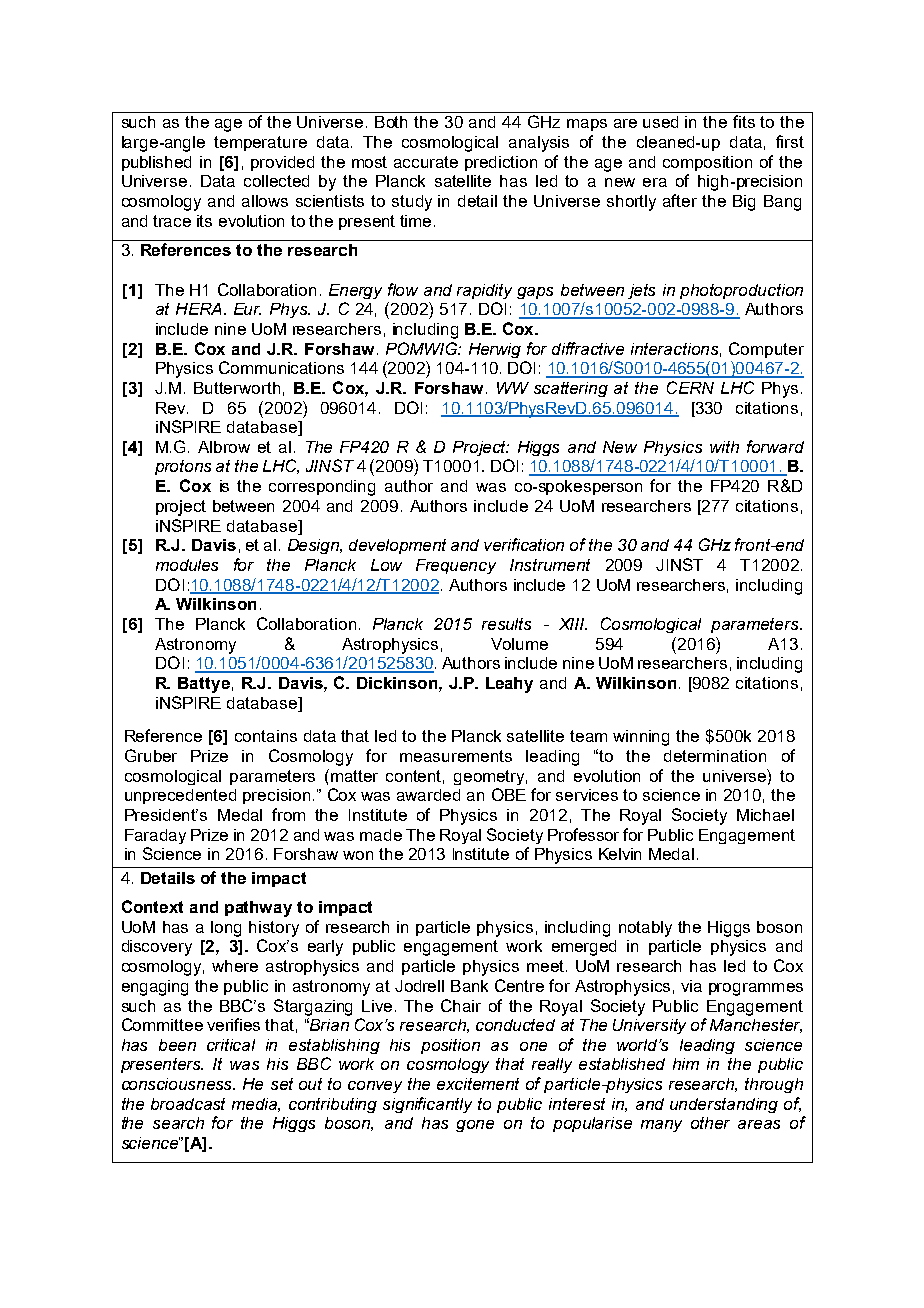 Image resolution: width=924 pixels, height=1308 pixels. I want to click on unprecedented, so click(180, 796).
